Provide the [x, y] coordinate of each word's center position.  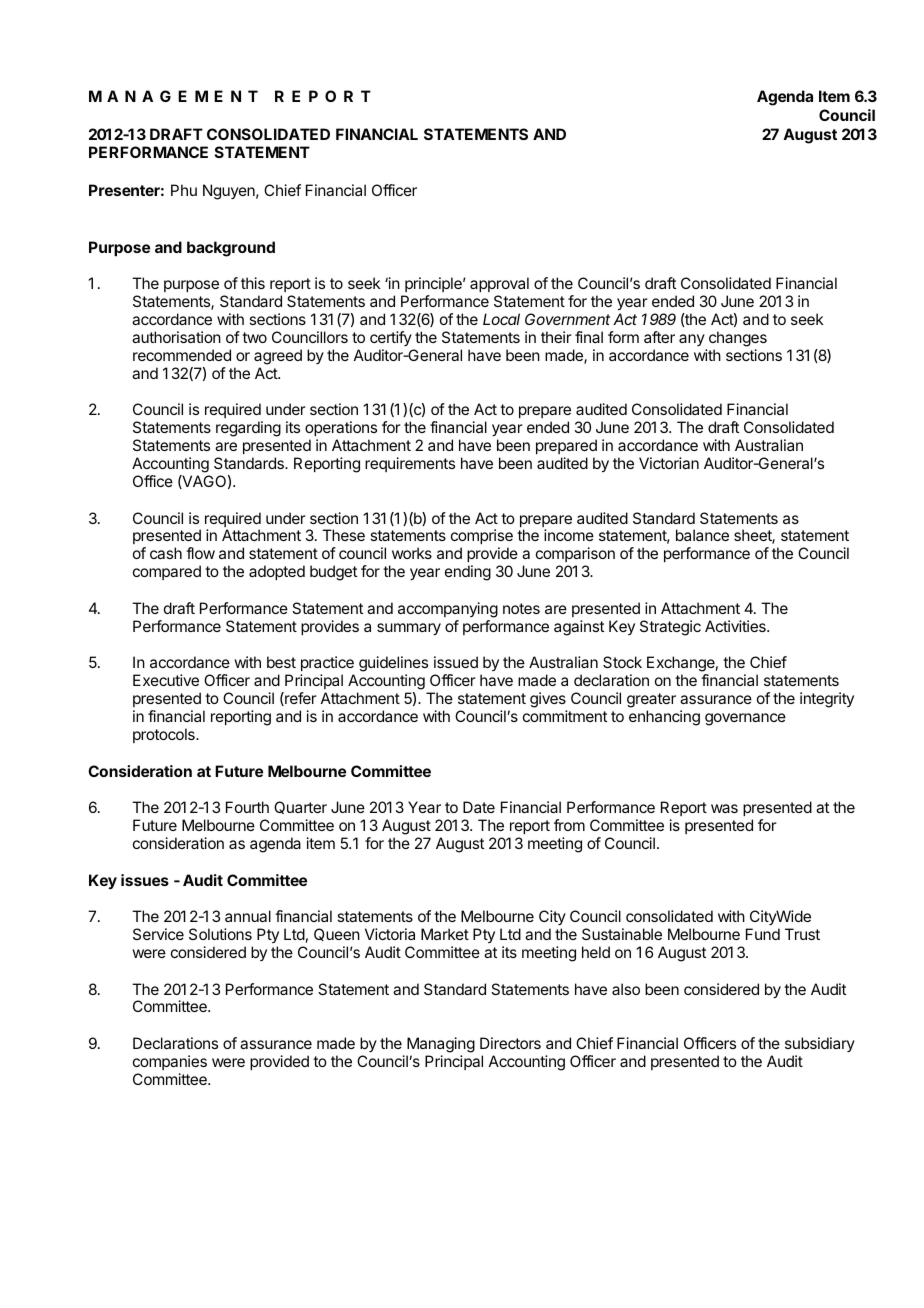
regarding [248, 429]
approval [499, 286]
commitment [565, 716]
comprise [482, 538]
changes [738, 339]
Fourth [247, 807]
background [231, 249]
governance [745, 719]
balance [702, 535]
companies [170, 1062]
